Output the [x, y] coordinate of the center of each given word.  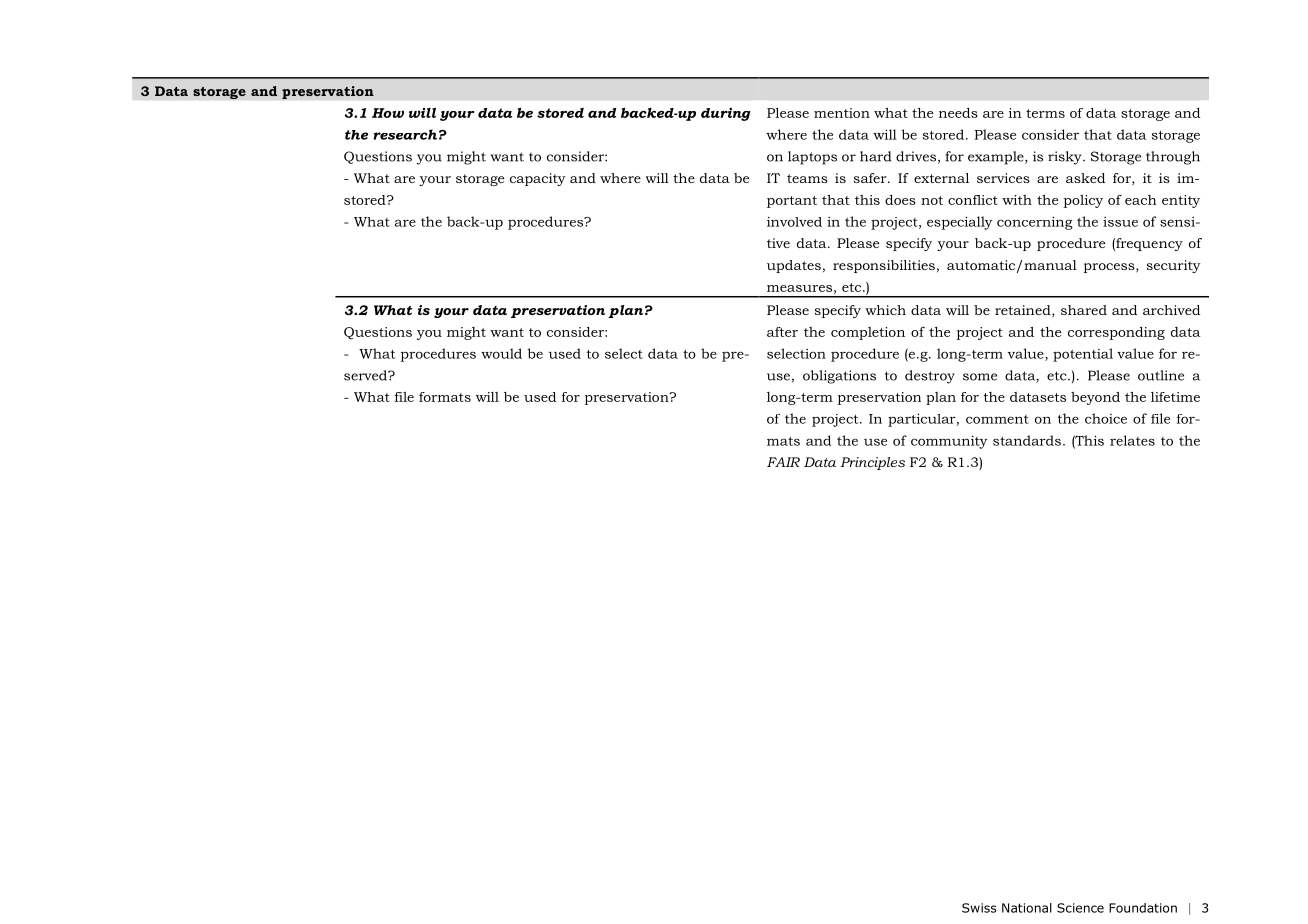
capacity [538, 179]
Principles [872, 463]
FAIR [783, 462]
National [1027, 908]
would [501, 353]
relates [1132, 440]
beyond [1095, 398]
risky [1066, 158]
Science [1080, 908]
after [782, 332]
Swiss [979, 908]
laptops [812, 158]
